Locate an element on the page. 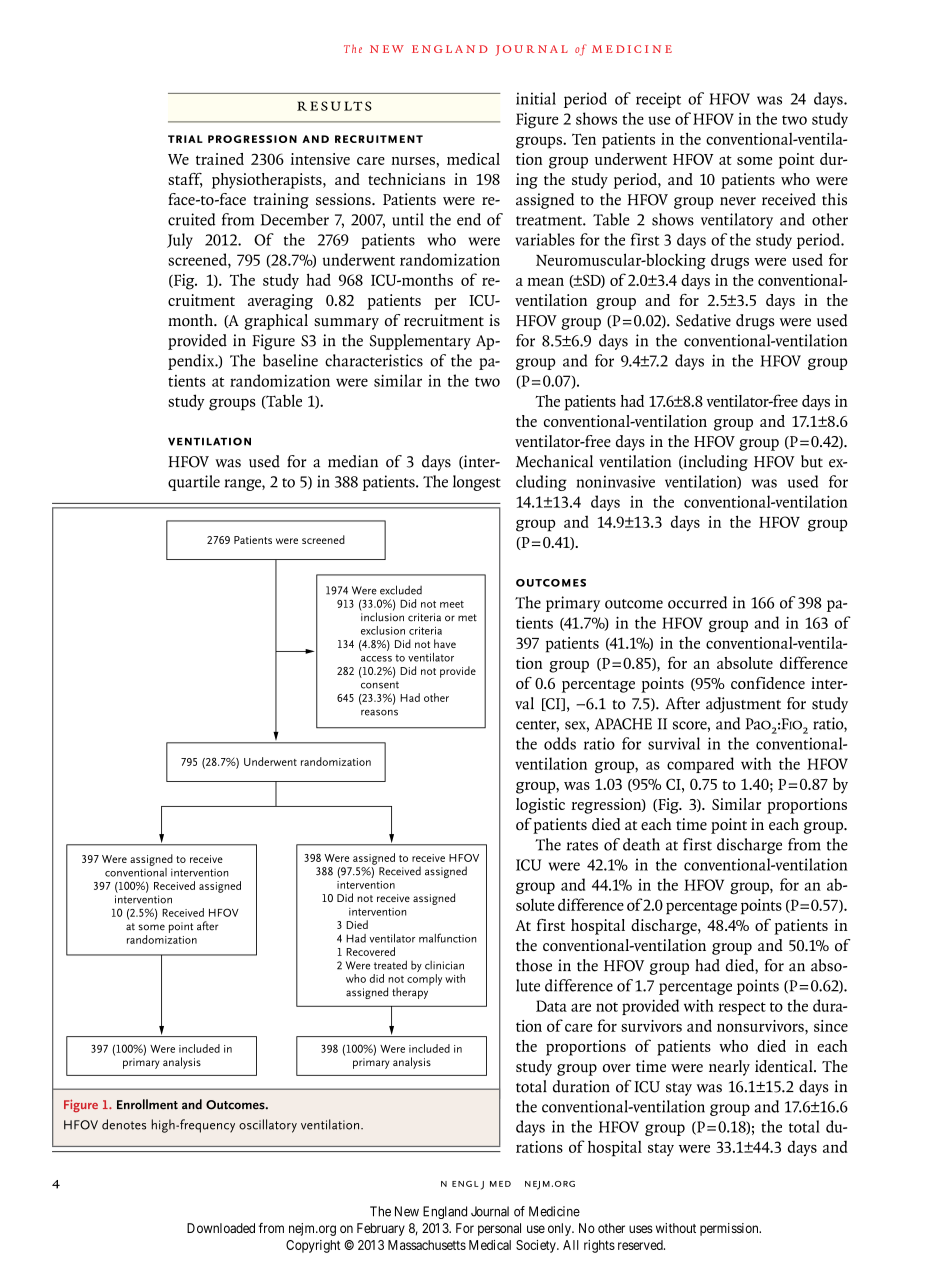 The height and width of the page is (1270, 952). initial is located at coordinates (536, 98).
